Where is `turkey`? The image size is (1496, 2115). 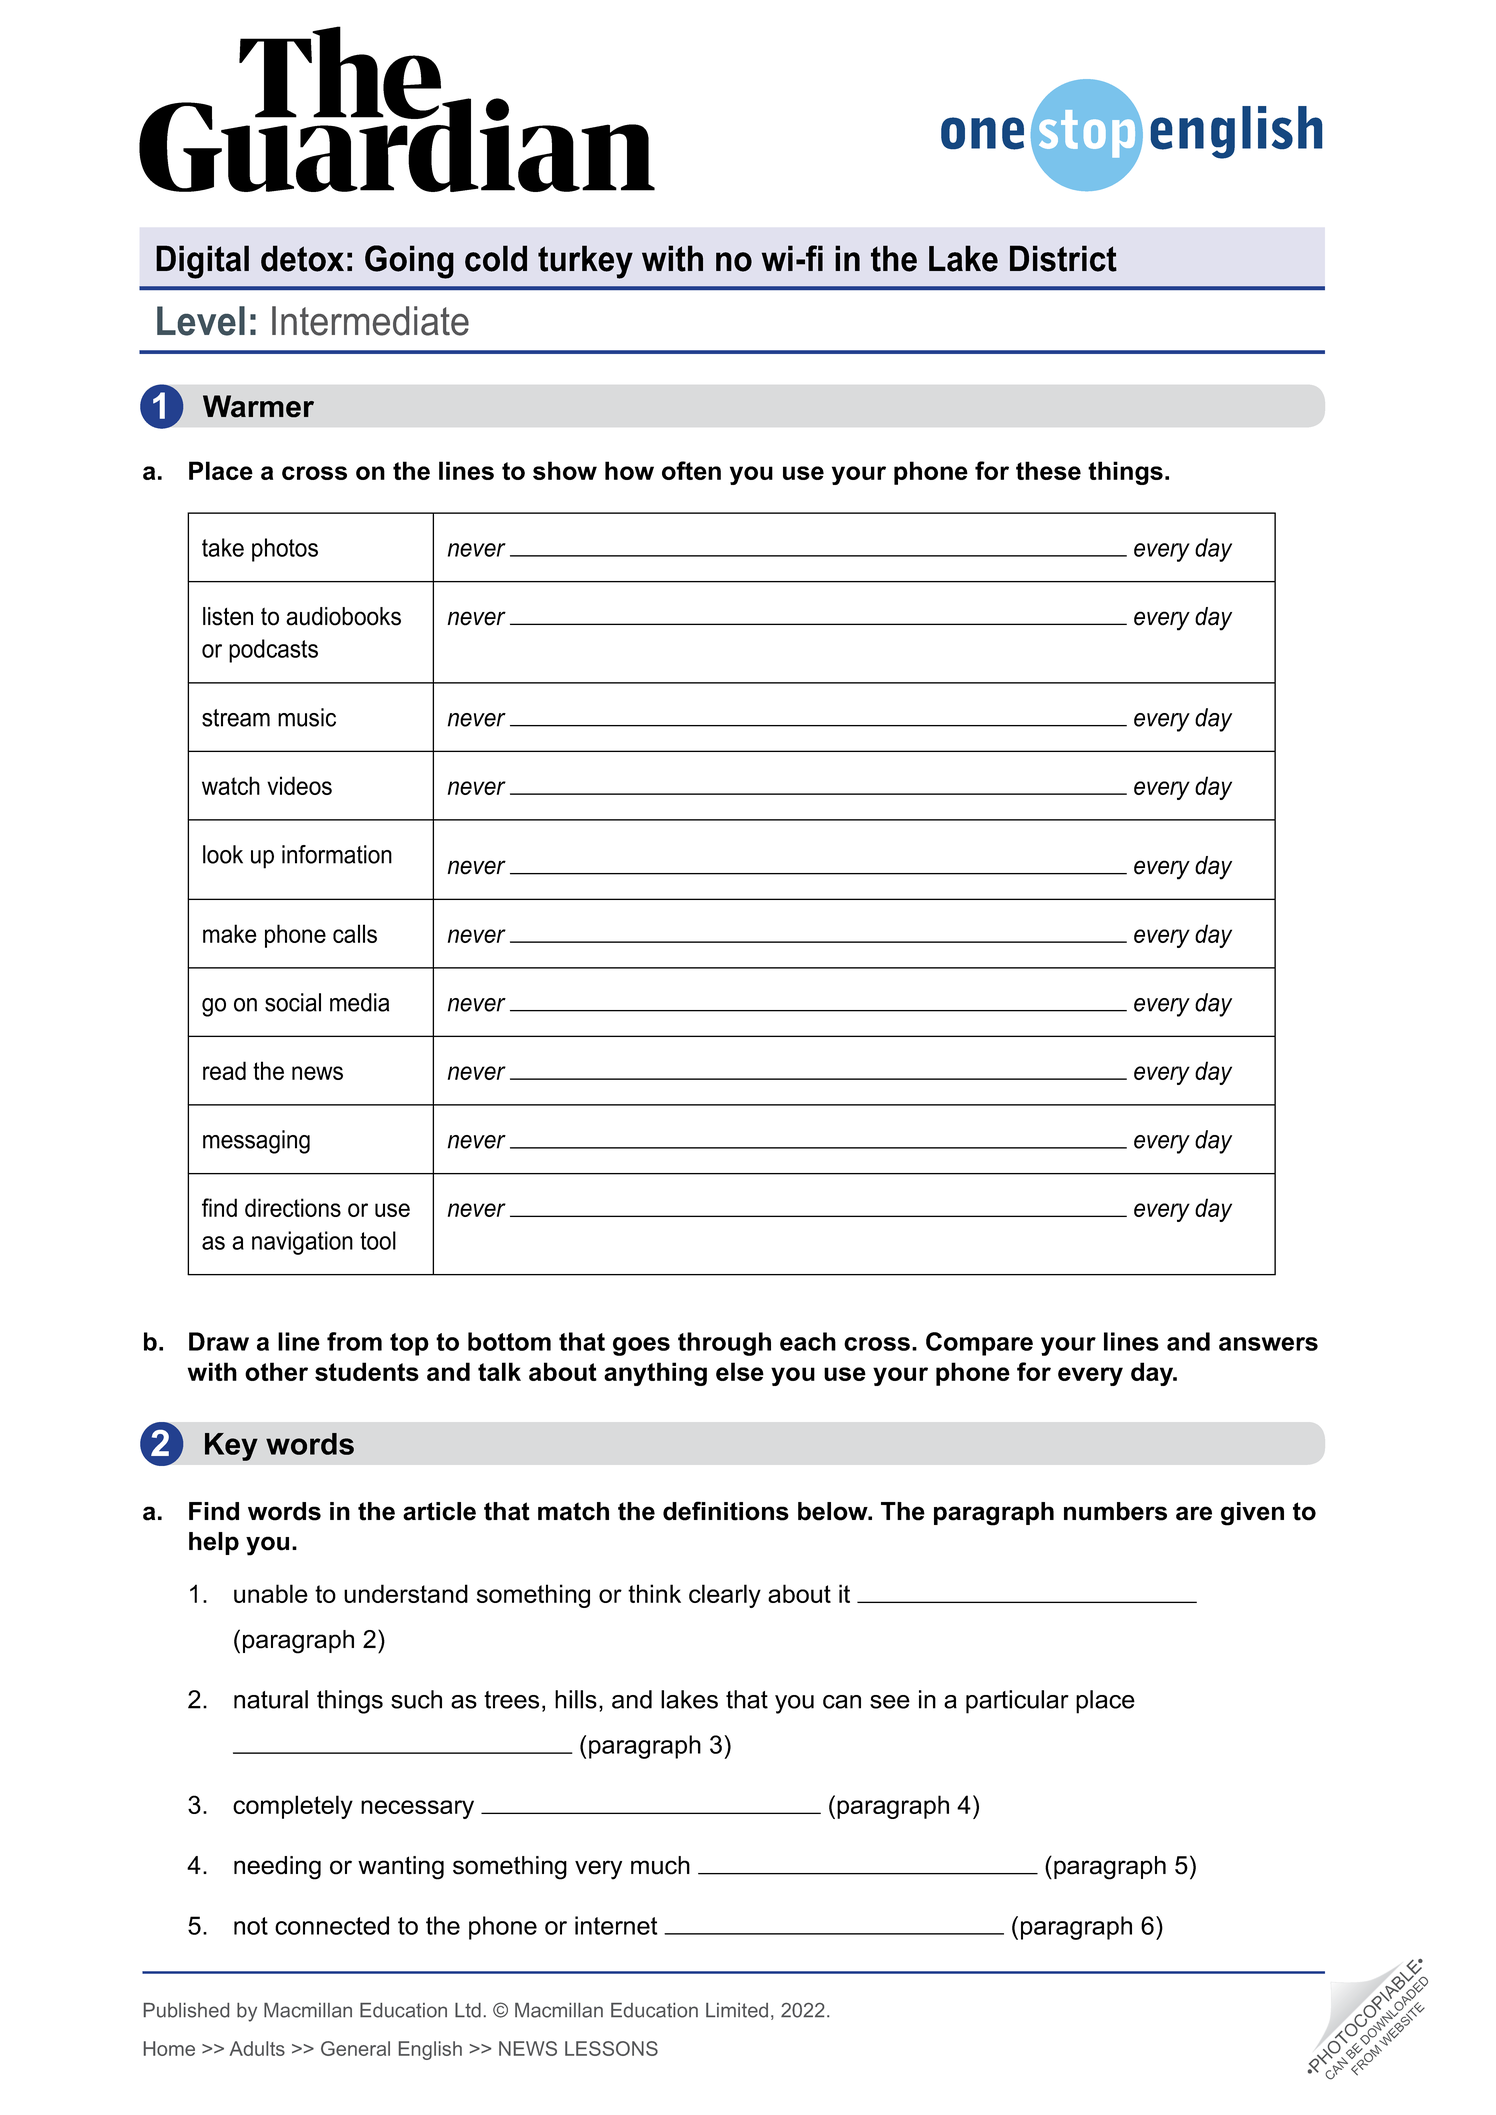
turkey is located at coordinates (585, 262).
